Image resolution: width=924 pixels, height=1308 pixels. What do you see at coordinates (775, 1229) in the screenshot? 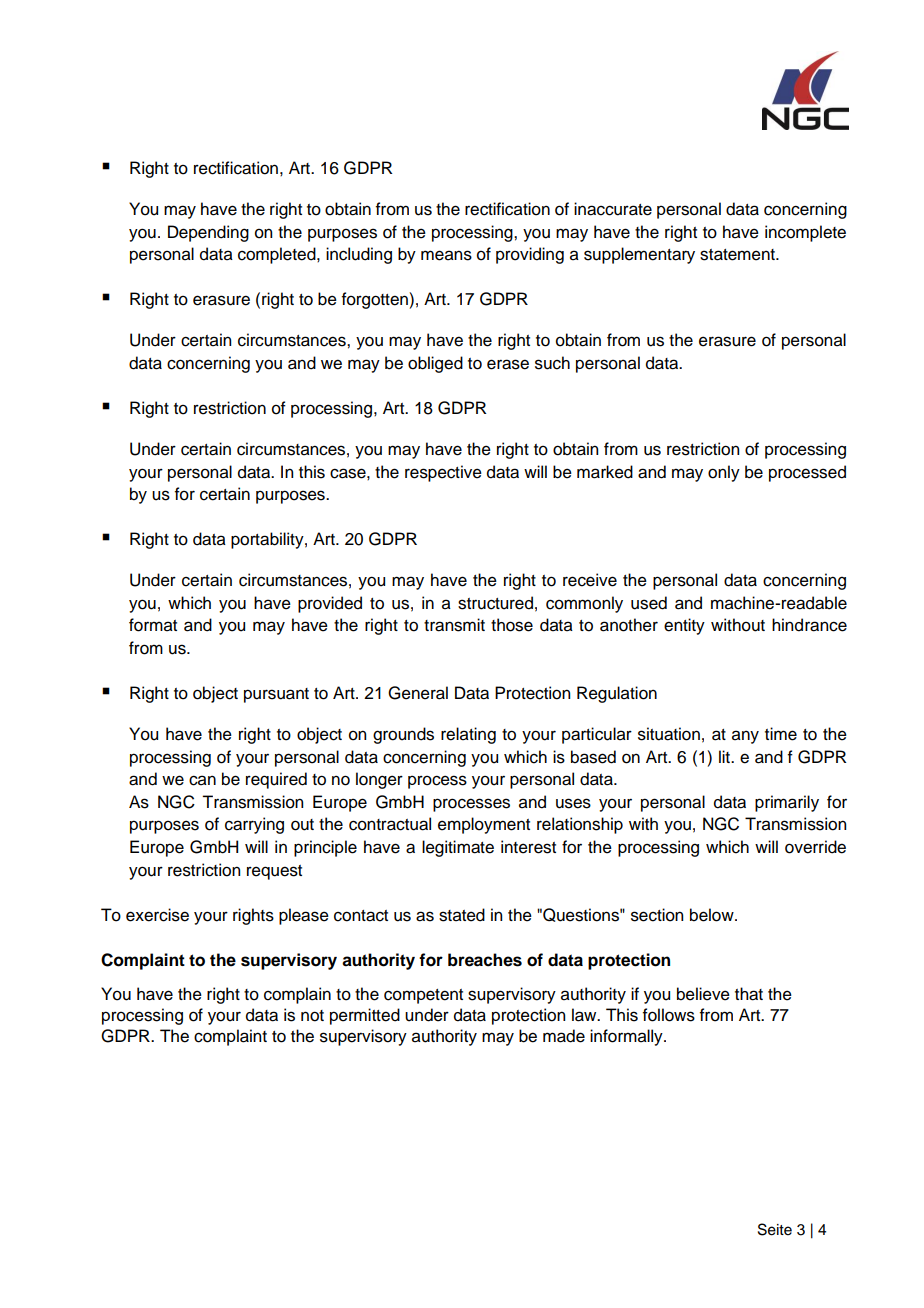
I see `Seite` at bounding box center [775, 1229].
